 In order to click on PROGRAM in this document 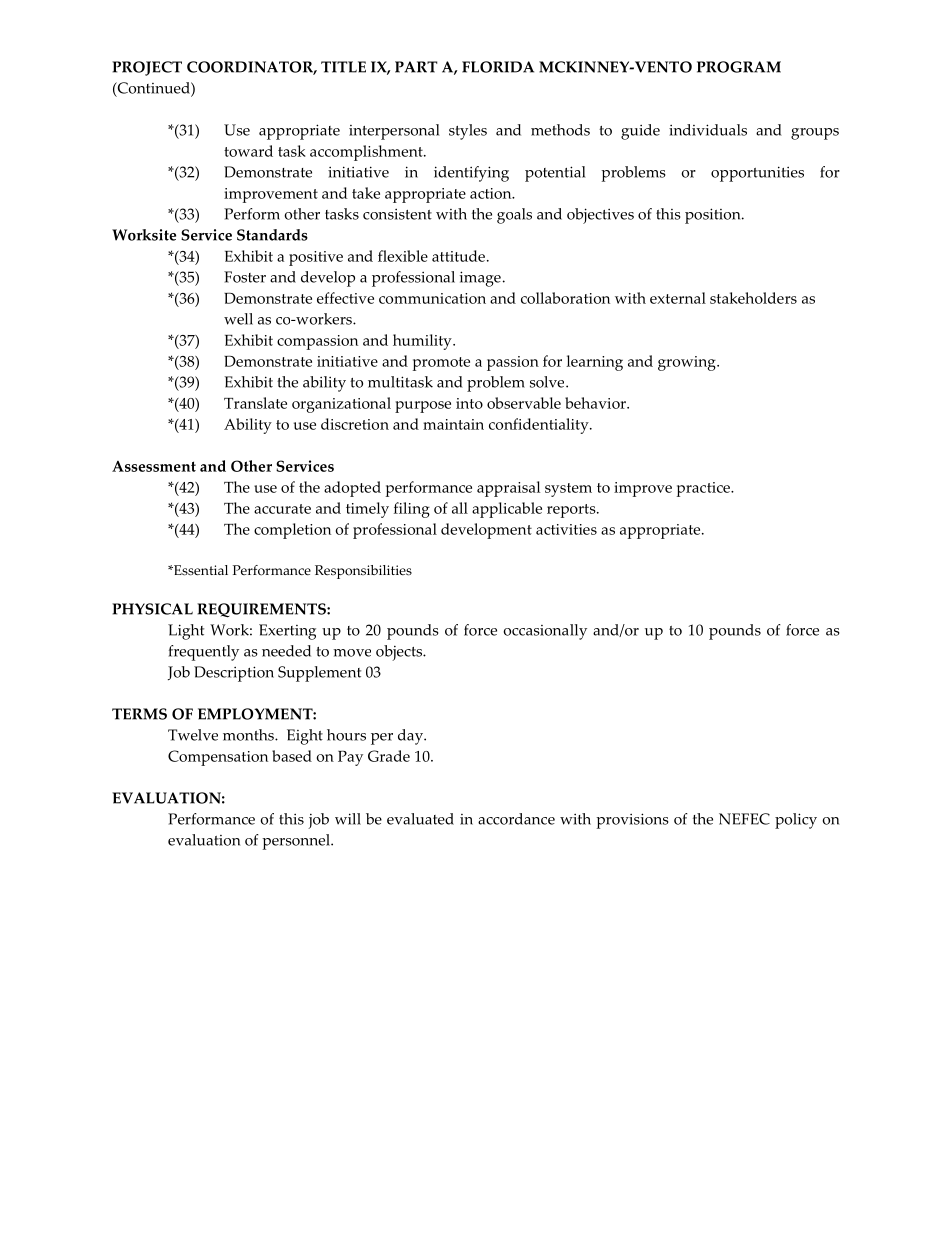, I will do `click(739, 67)`.
